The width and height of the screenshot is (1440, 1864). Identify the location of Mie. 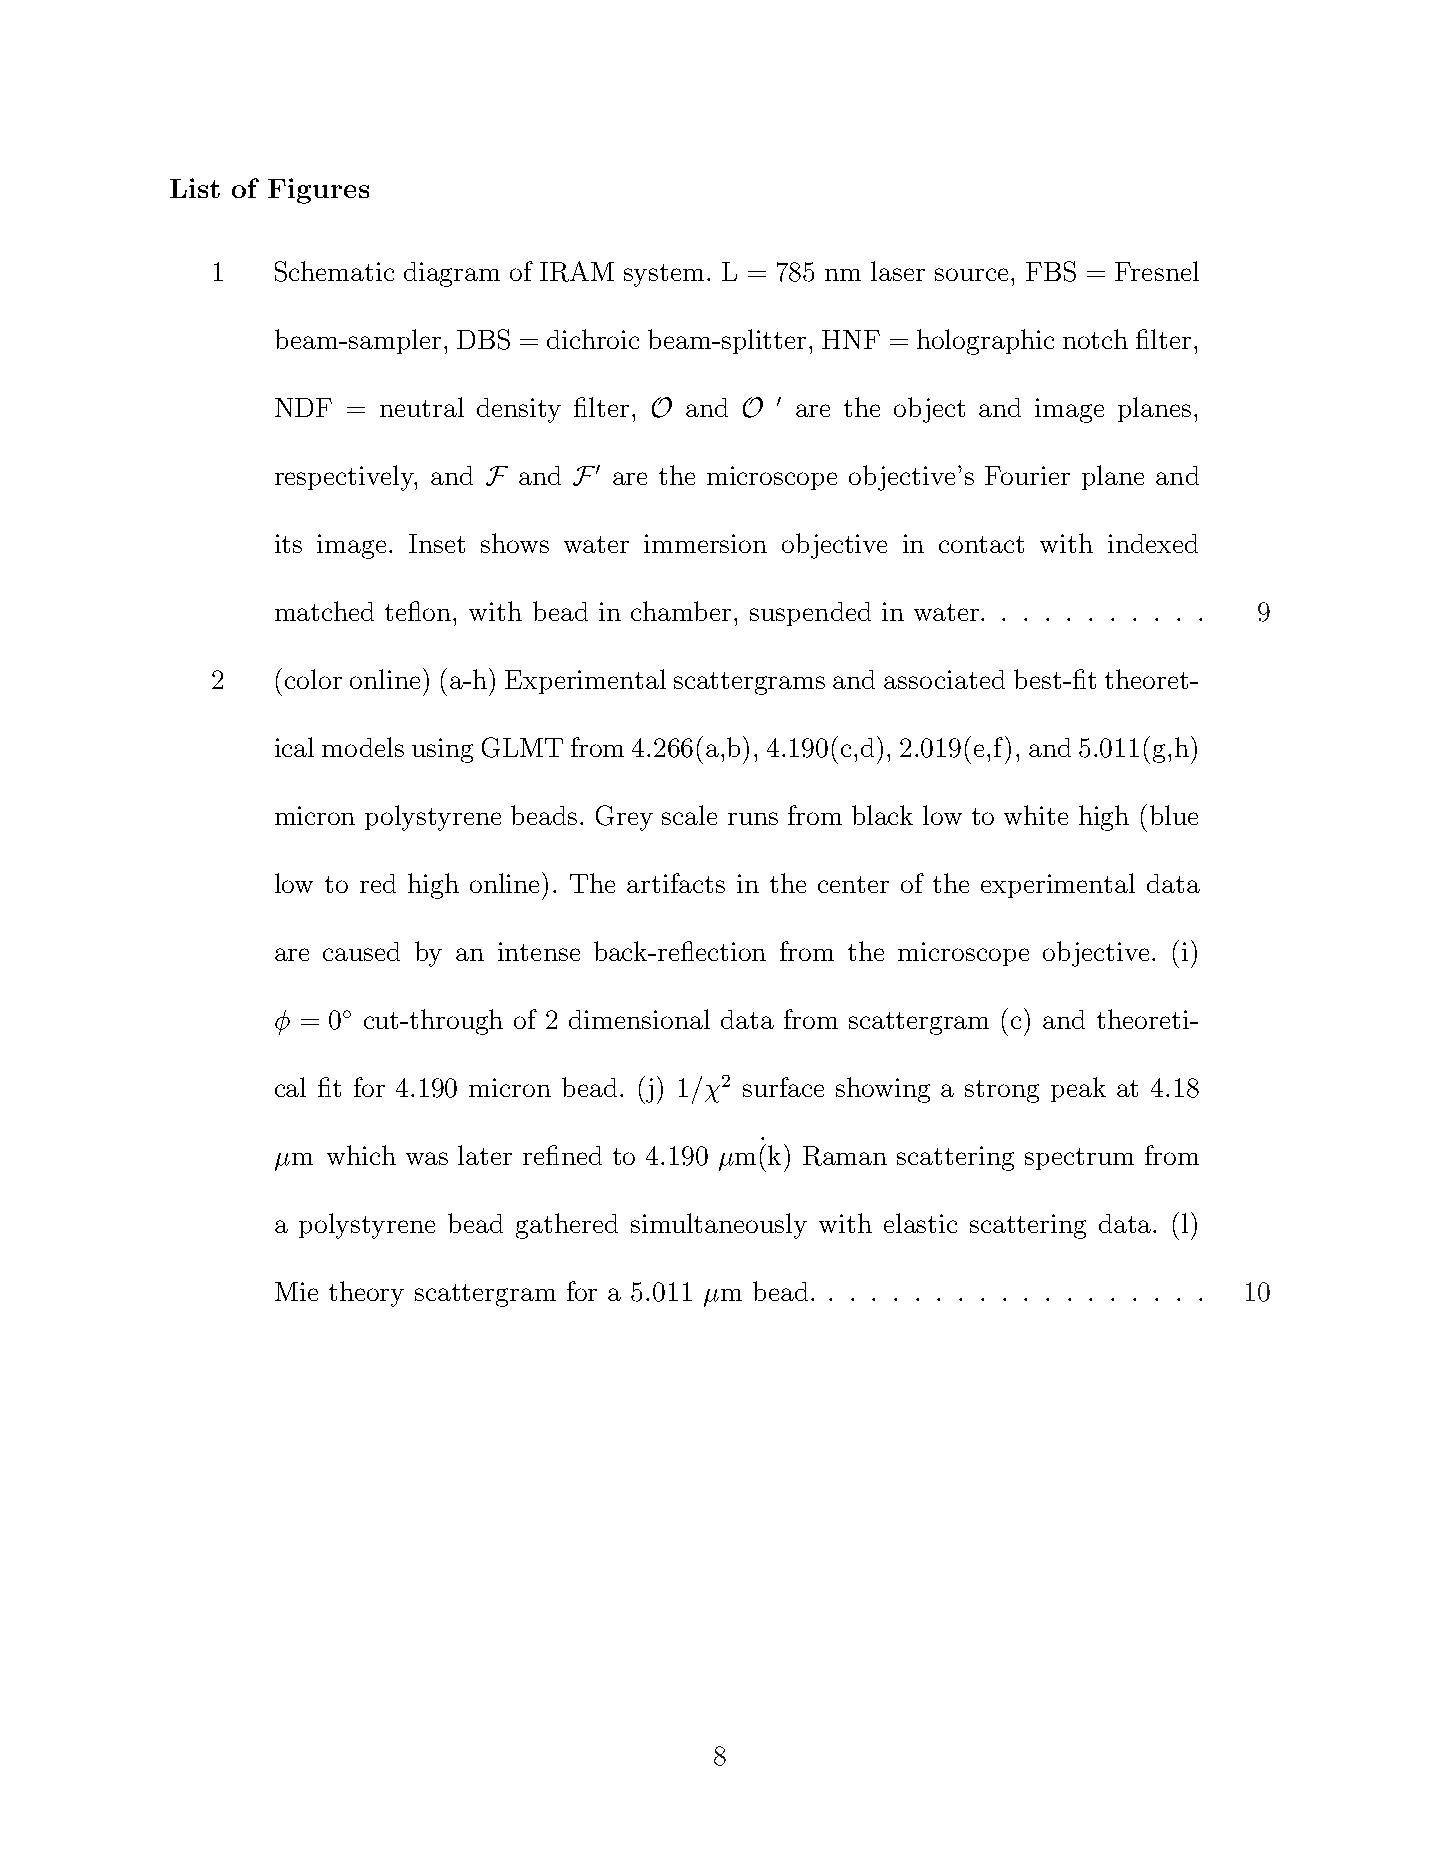
(296, 1291).
